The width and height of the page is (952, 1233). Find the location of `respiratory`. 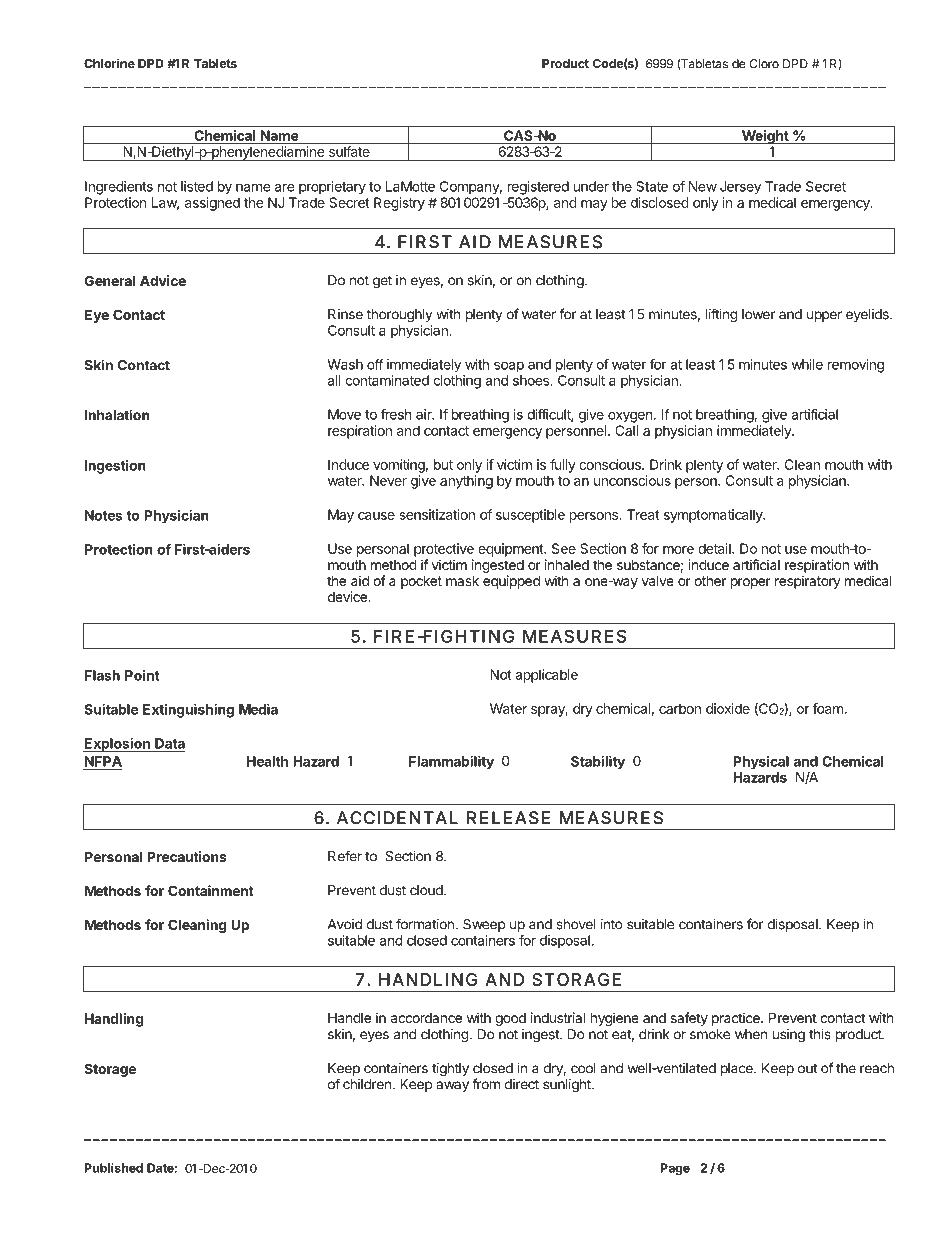

respiratory is located at coordinates (808, 582).
